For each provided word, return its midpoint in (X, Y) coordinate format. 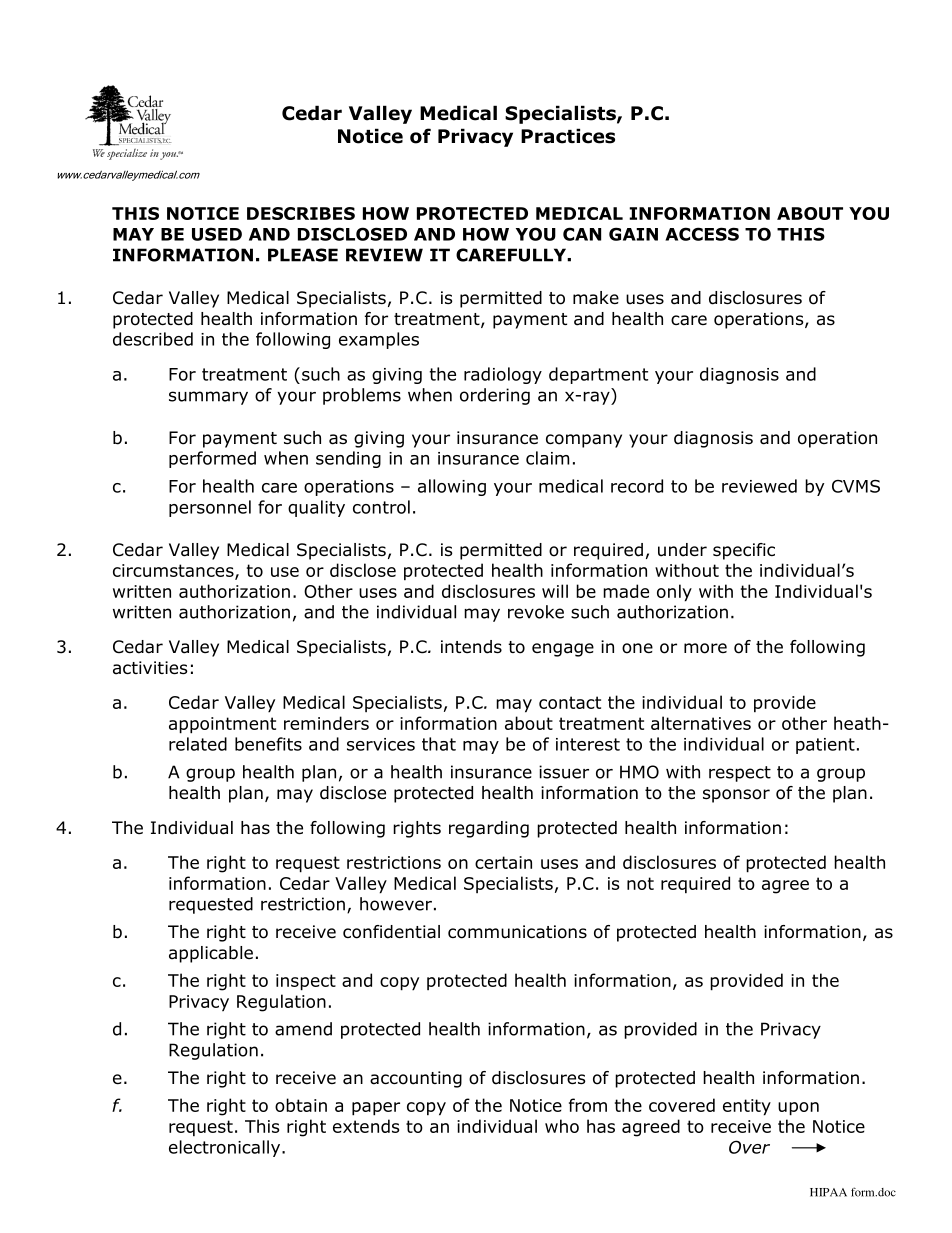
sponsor (736, 796)
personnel (210, 508)
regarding (489, 829)
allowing (452, 487)
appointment (222, 725)
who (562, 1126)
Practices (568, 136)
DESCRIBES (301, 213)
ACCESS (702, 234)
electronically (226, 1148)
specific (744, 551)
